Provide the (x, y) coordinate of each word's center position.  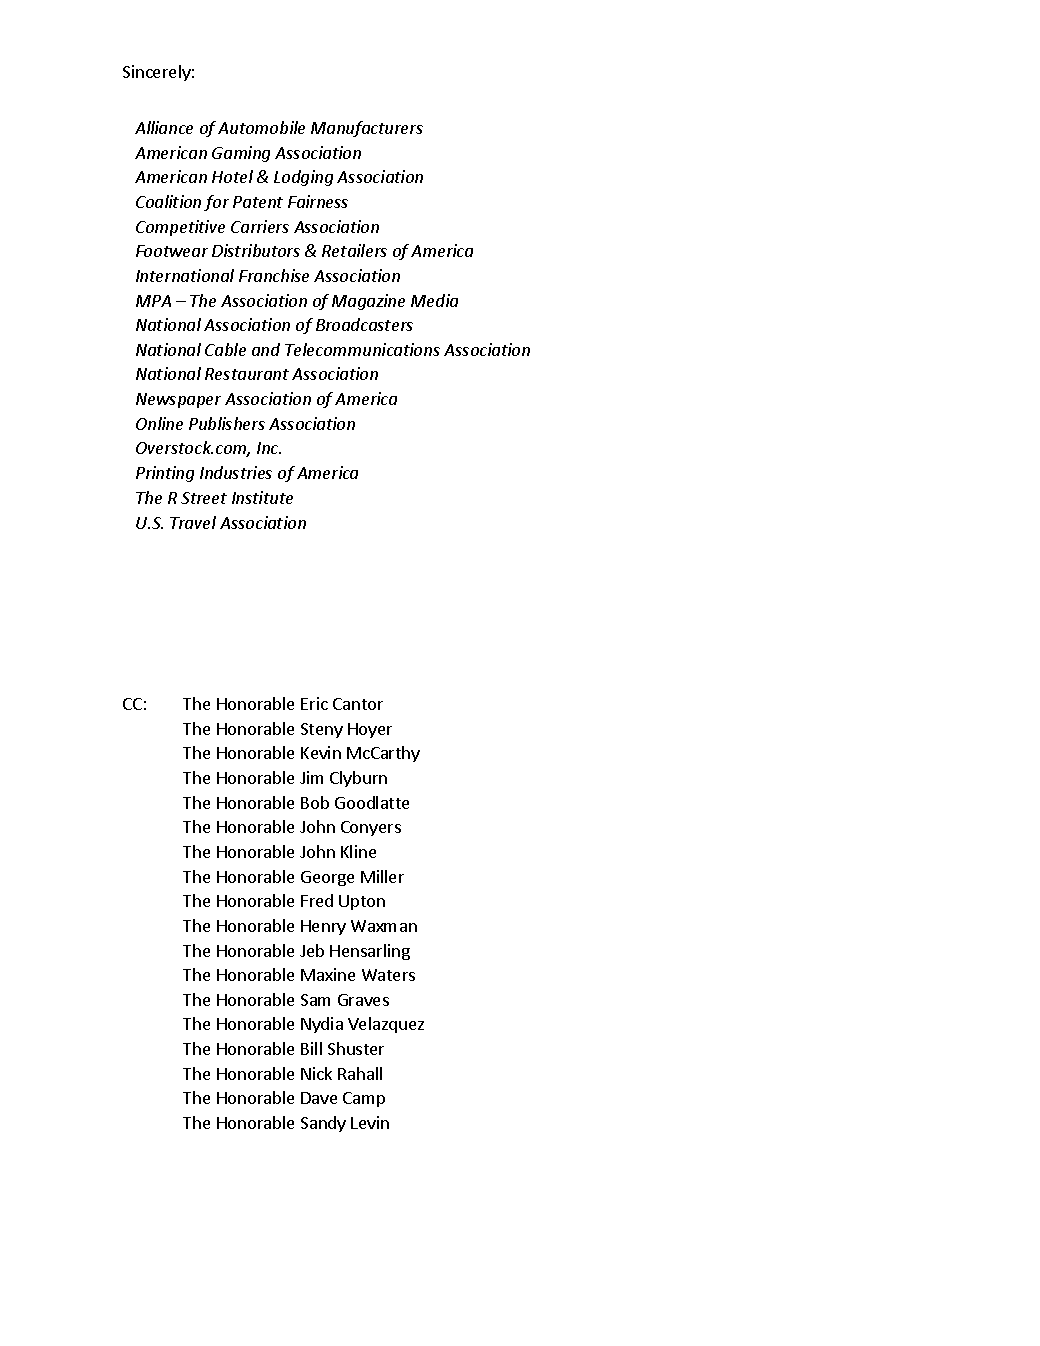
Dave (319, 1098)
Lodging (303, 178)
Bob (315, 802)
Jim (311, 777)
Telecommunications (362, 349)
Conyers (371, 828)
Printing (165, 474)
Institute (262, 497)
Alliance (164, 127)
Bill (311, 1048)
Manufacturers (367, 129)
